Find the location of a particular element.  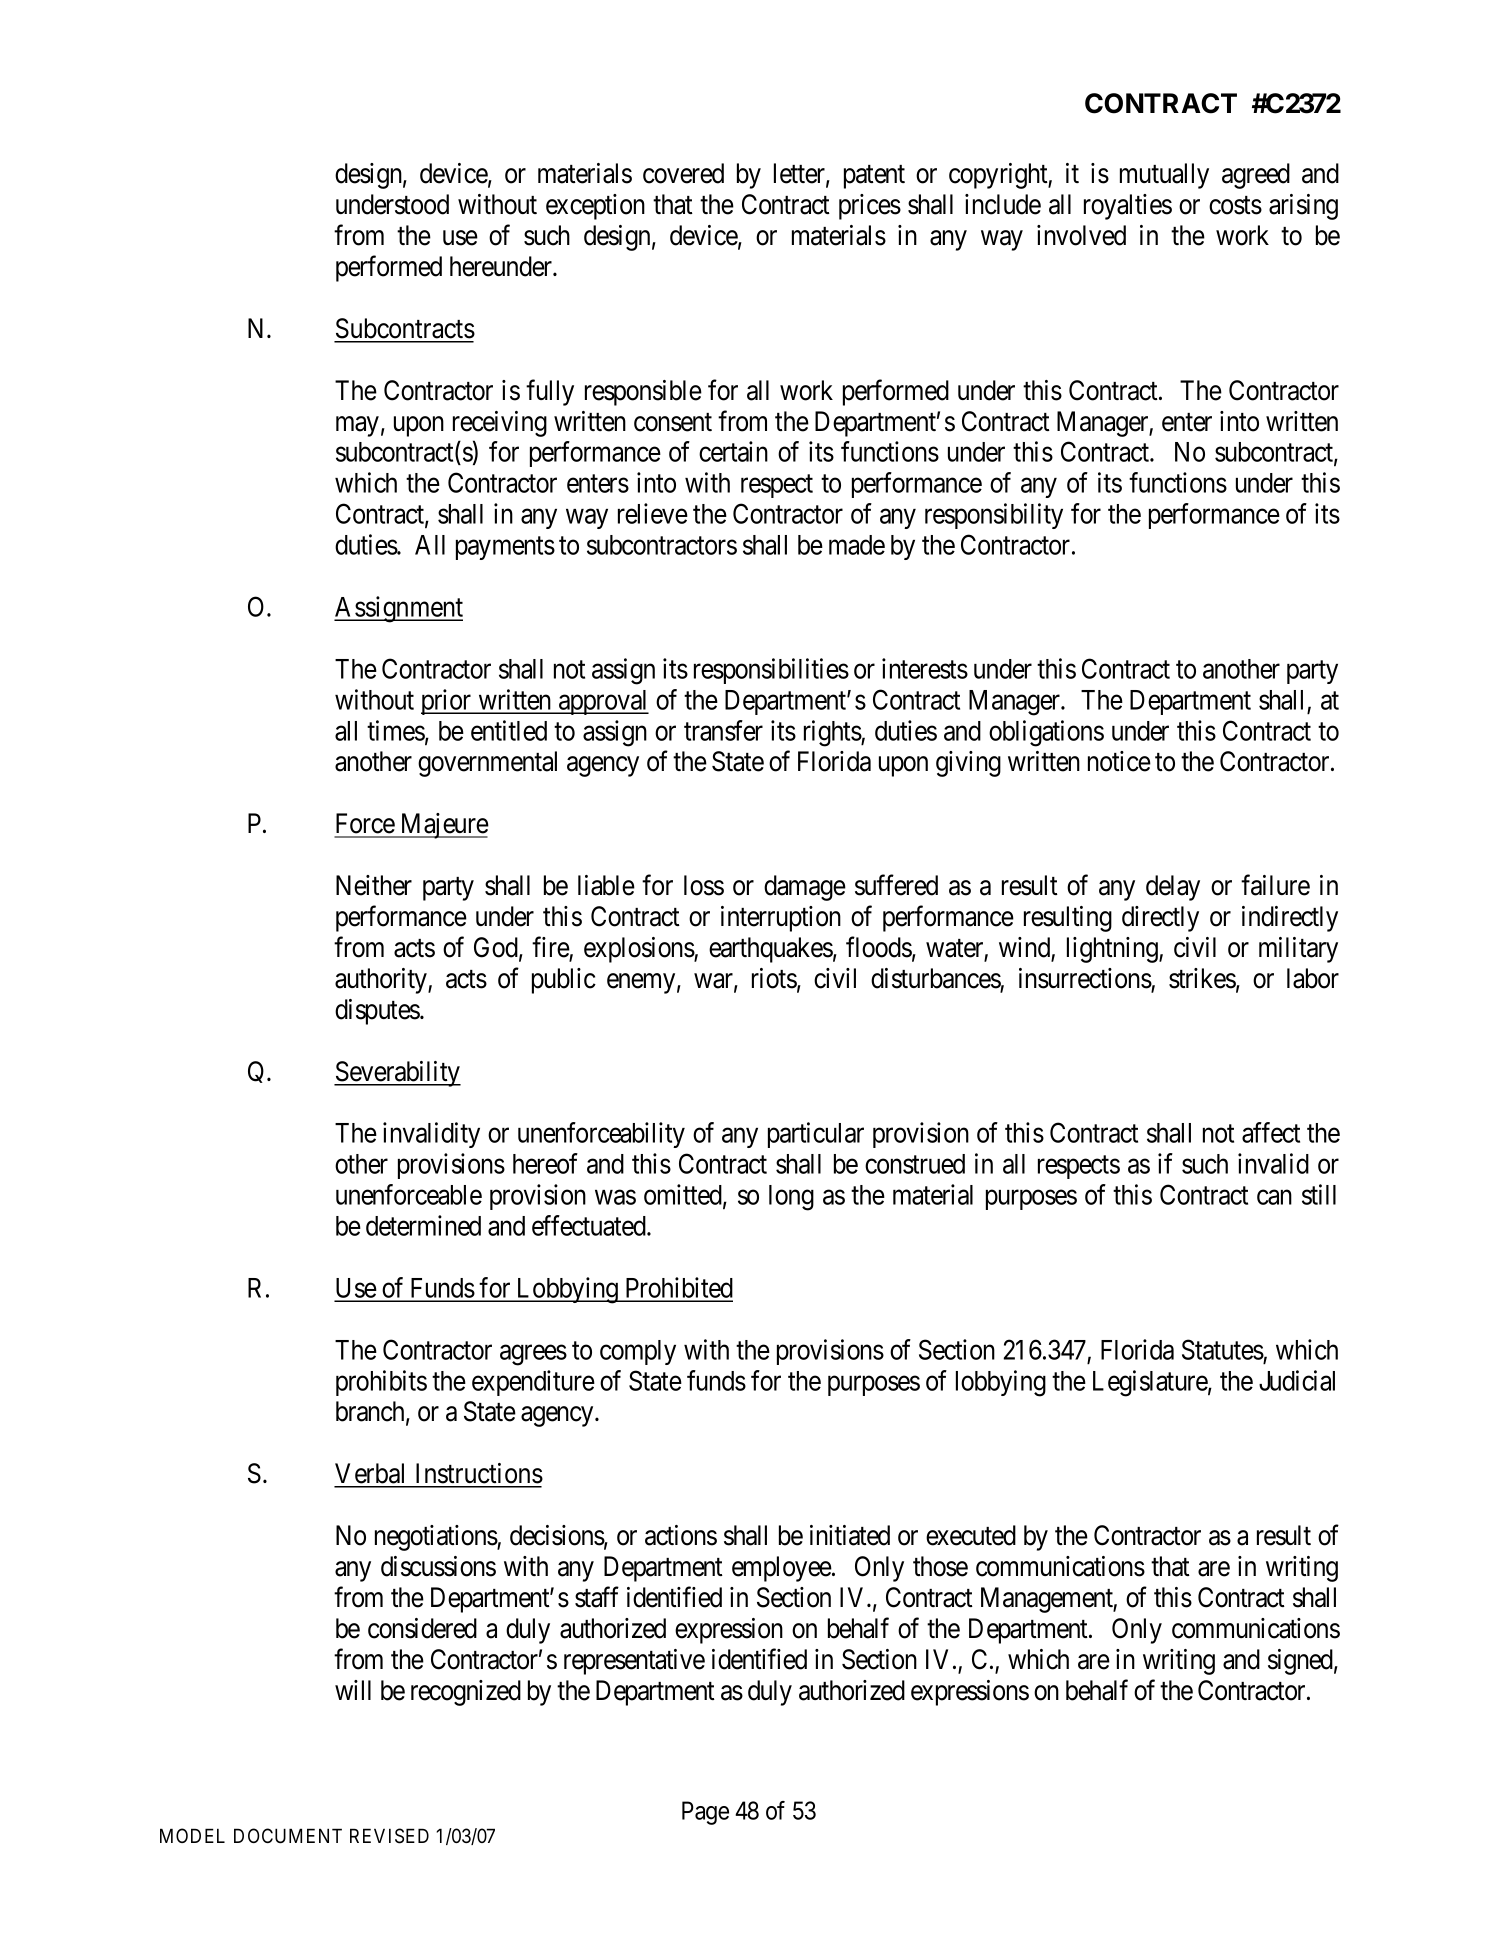

exception is located at coordinates (595, 207).
